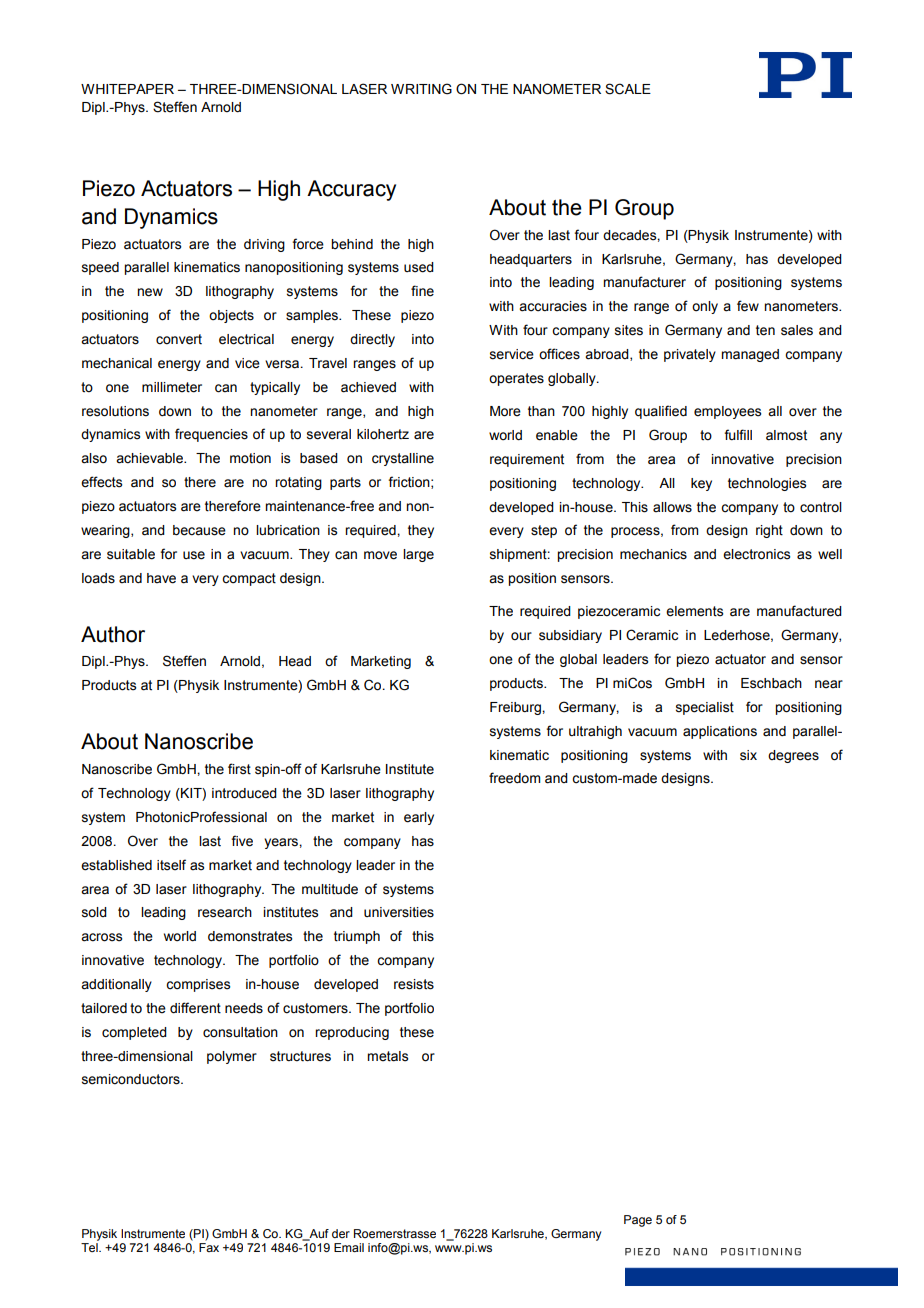 This page has height=1308, width=924. What do you see at coordinates (198, 985) in the page?
I see `comprises` at bounding box center [198, 985].
